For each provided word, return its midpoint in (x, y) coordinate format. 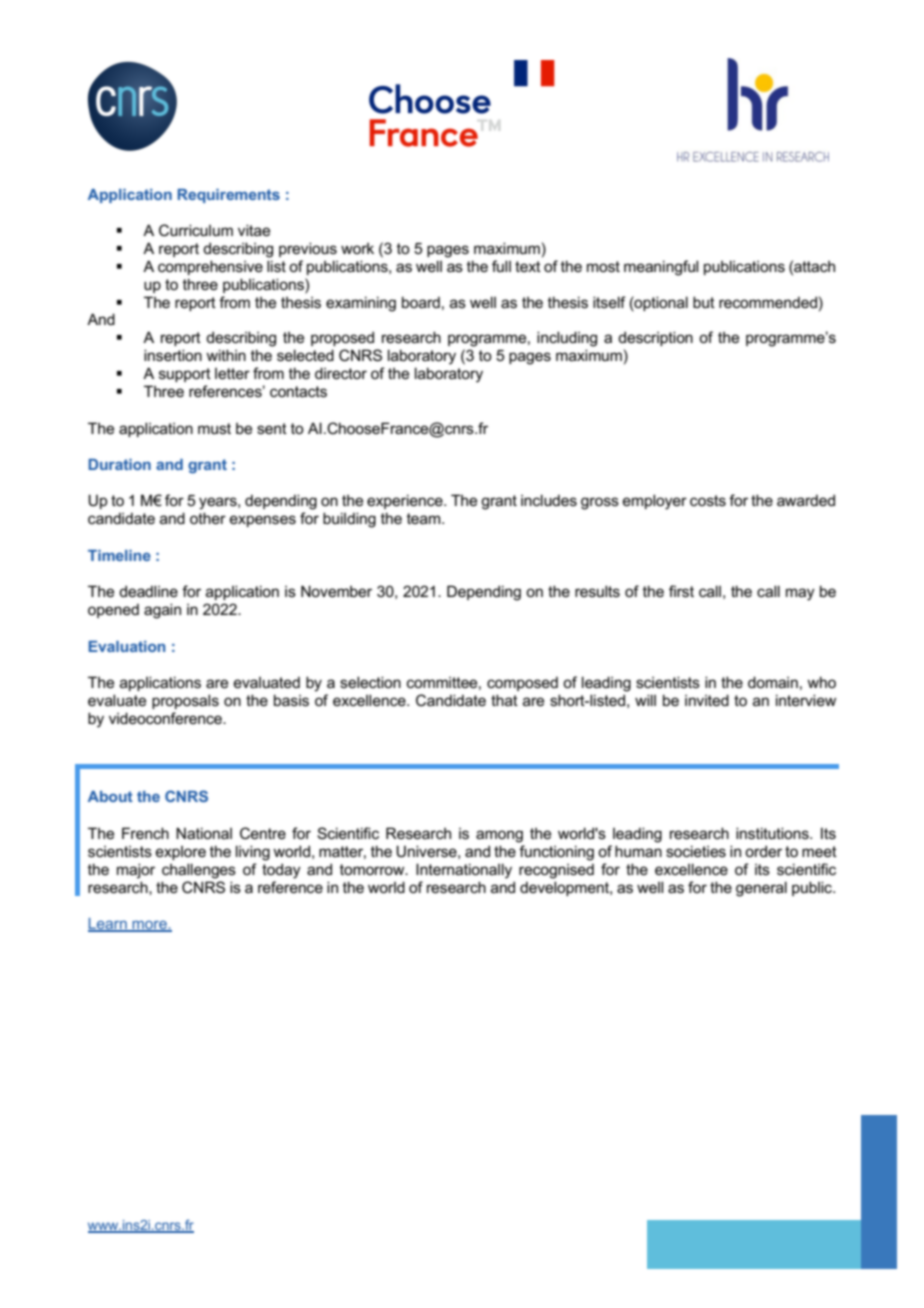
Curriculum (196, 230)
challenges (199, 871)
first (681, 591)
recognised (556, 871)
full (501, 266)
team (425, 518)
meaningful (661, 268)
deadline (148, 591)
